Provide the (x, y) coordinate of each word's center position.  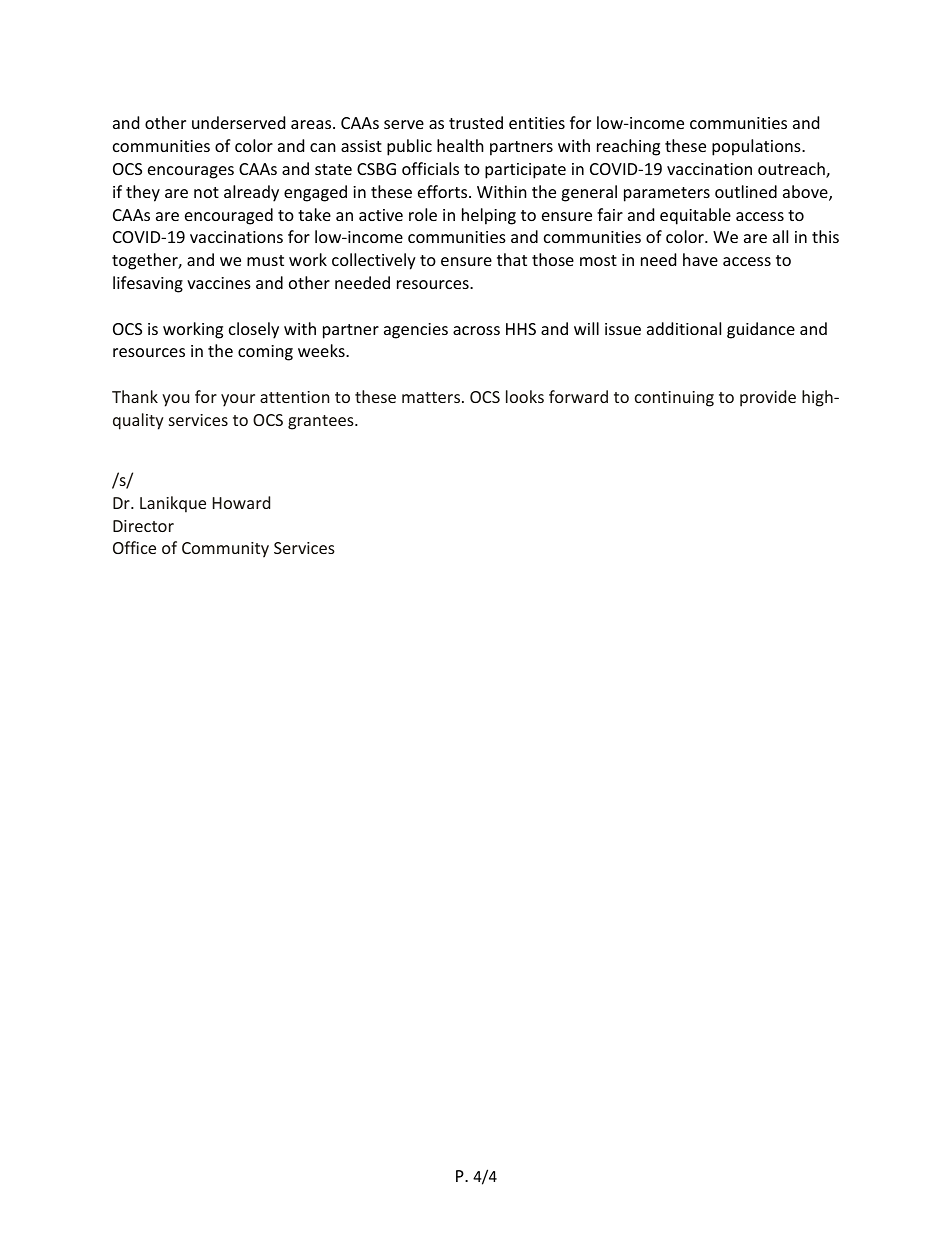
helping (489, 216)
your (238, 400)
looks (525, 396)
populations (757, 147)
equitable (695, 216)
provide (768, 398)
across (476, 330)
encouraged (229, 216)
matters (432, 397)
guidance (761, 330)
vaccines (219, 283)
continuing (674, 399)
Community (225, 550)
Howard (241, 502)
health (460, 145)
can (323, 147)
